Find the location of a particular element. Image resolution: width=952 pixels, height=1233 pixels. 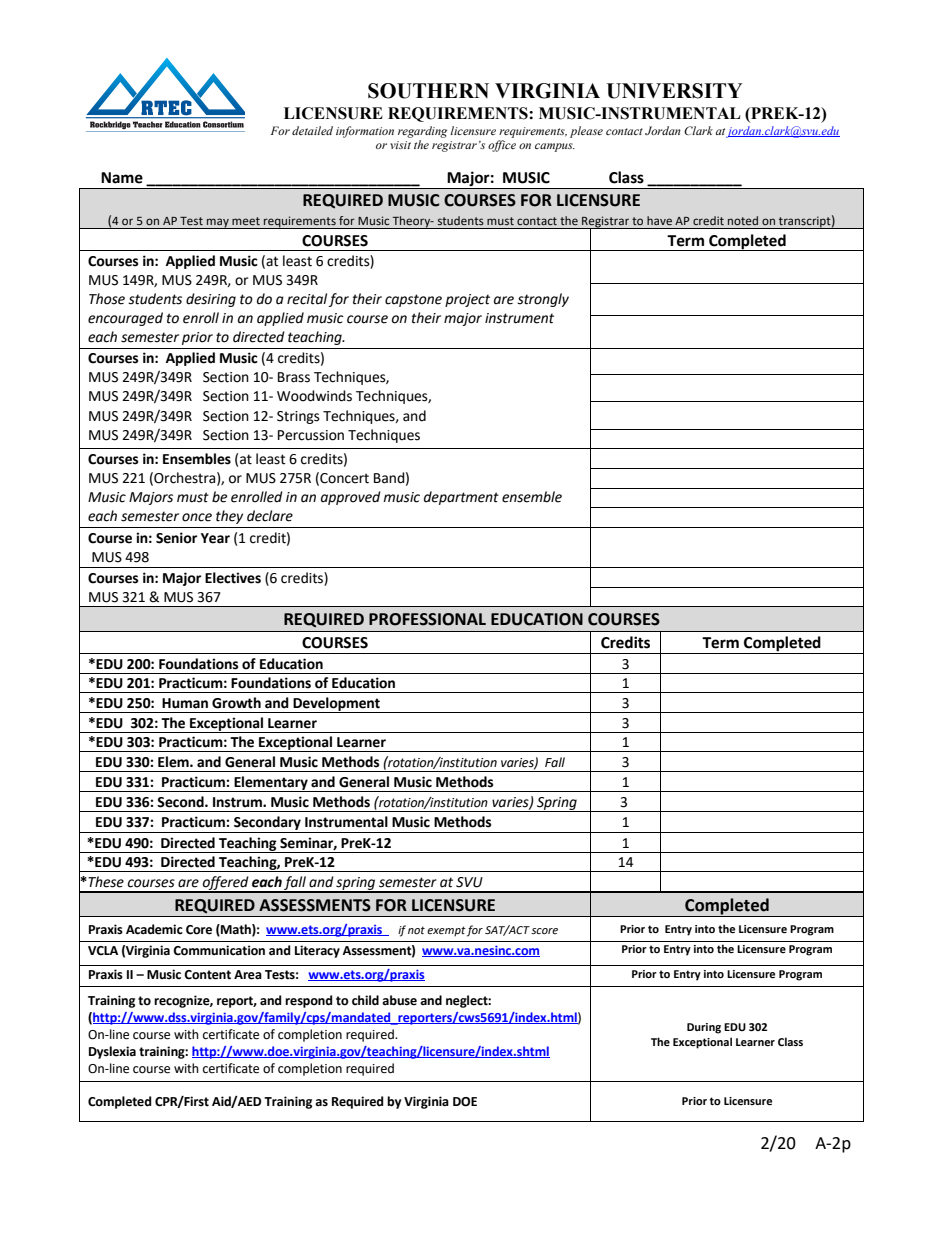

UNIVERSITY is located at coordinates (674, 91).
